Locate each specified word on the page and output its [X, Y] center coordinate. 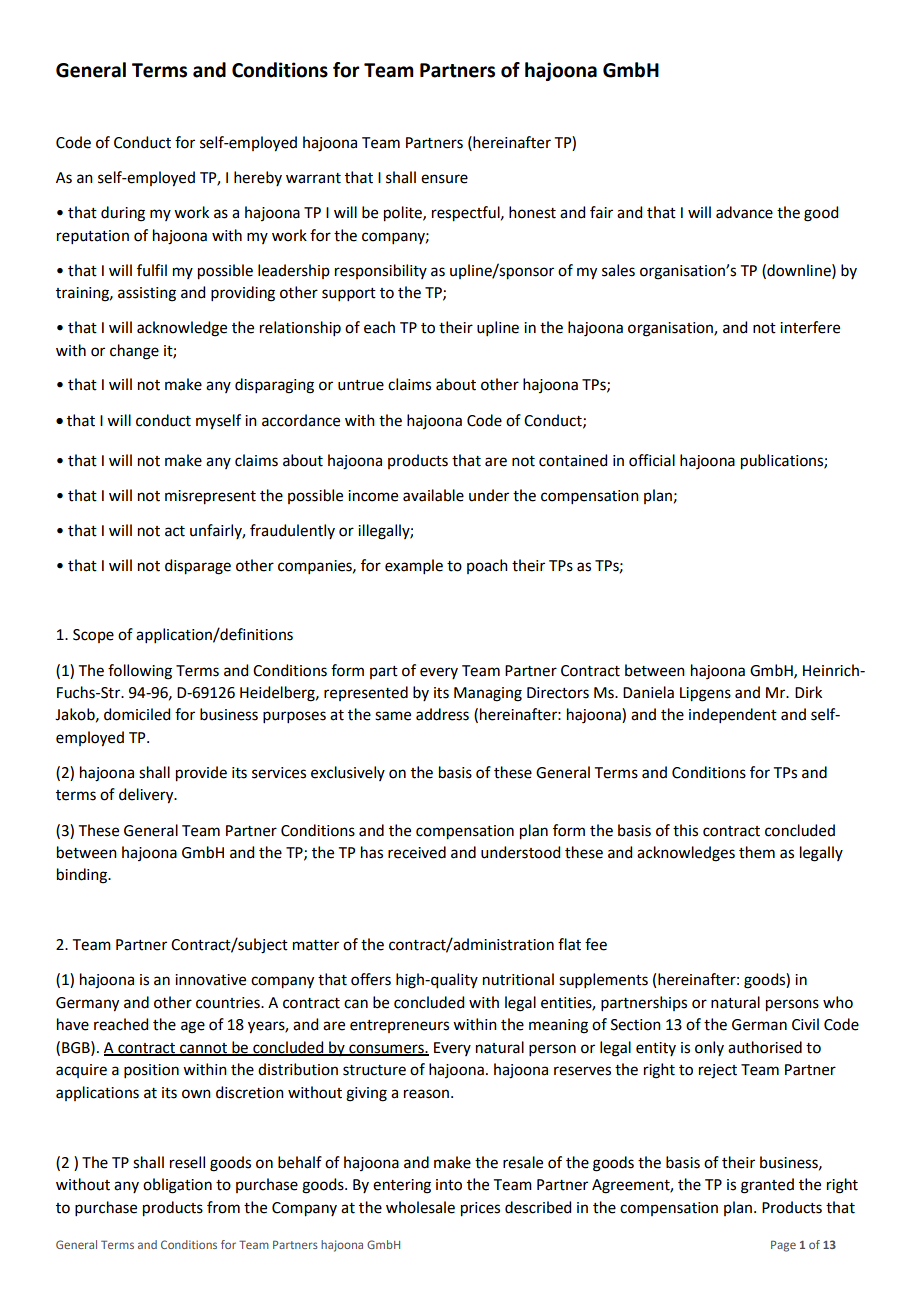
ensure [444, 179]
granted [767, 1186]
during [123, 214]
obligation [177, 1186]
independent [733, 715]
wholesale [420, 1207]
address [442, 714]
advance [744, 212]
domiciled [137, 714]
